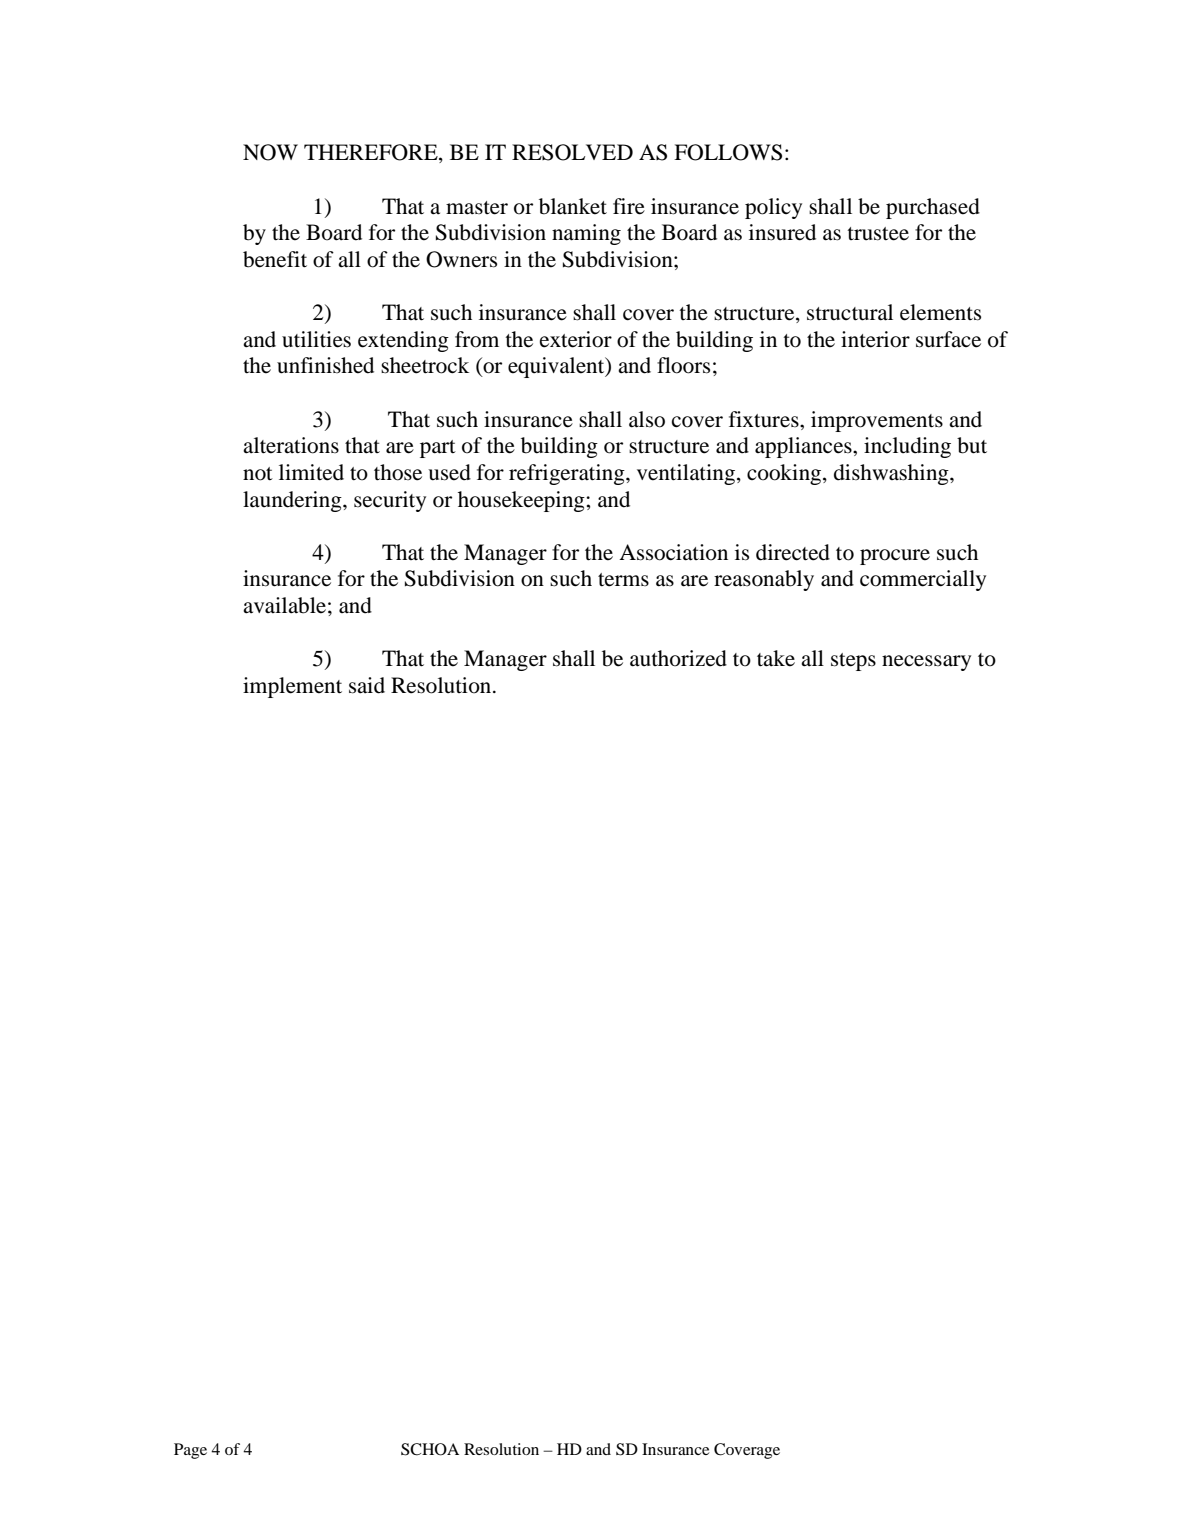  What do you see at coordinates (678, 658) in the document?
I see `authorized` at bounding box center [678, 658].
